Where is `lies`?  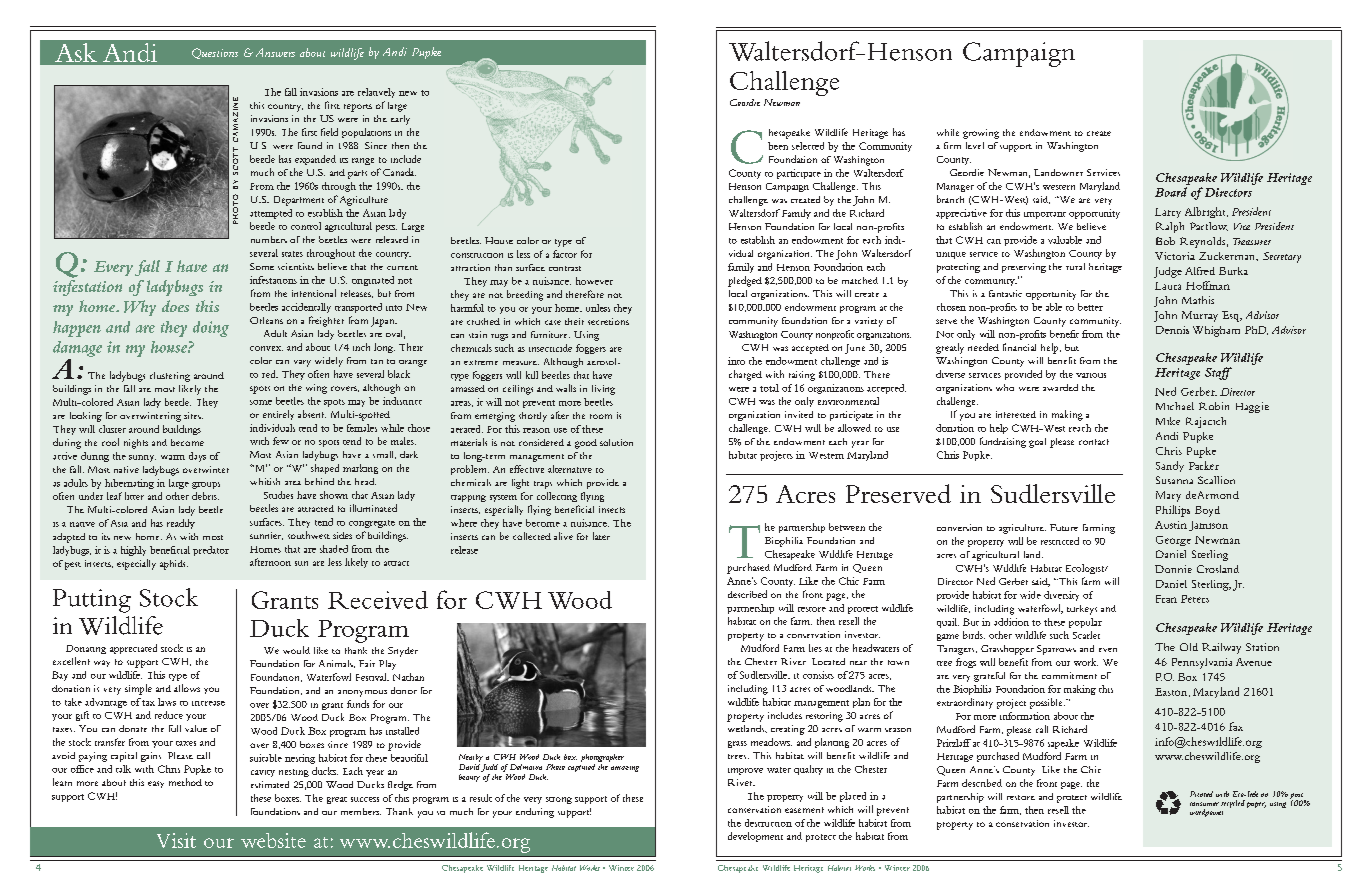
lies is located at coordinates (815, 648).
